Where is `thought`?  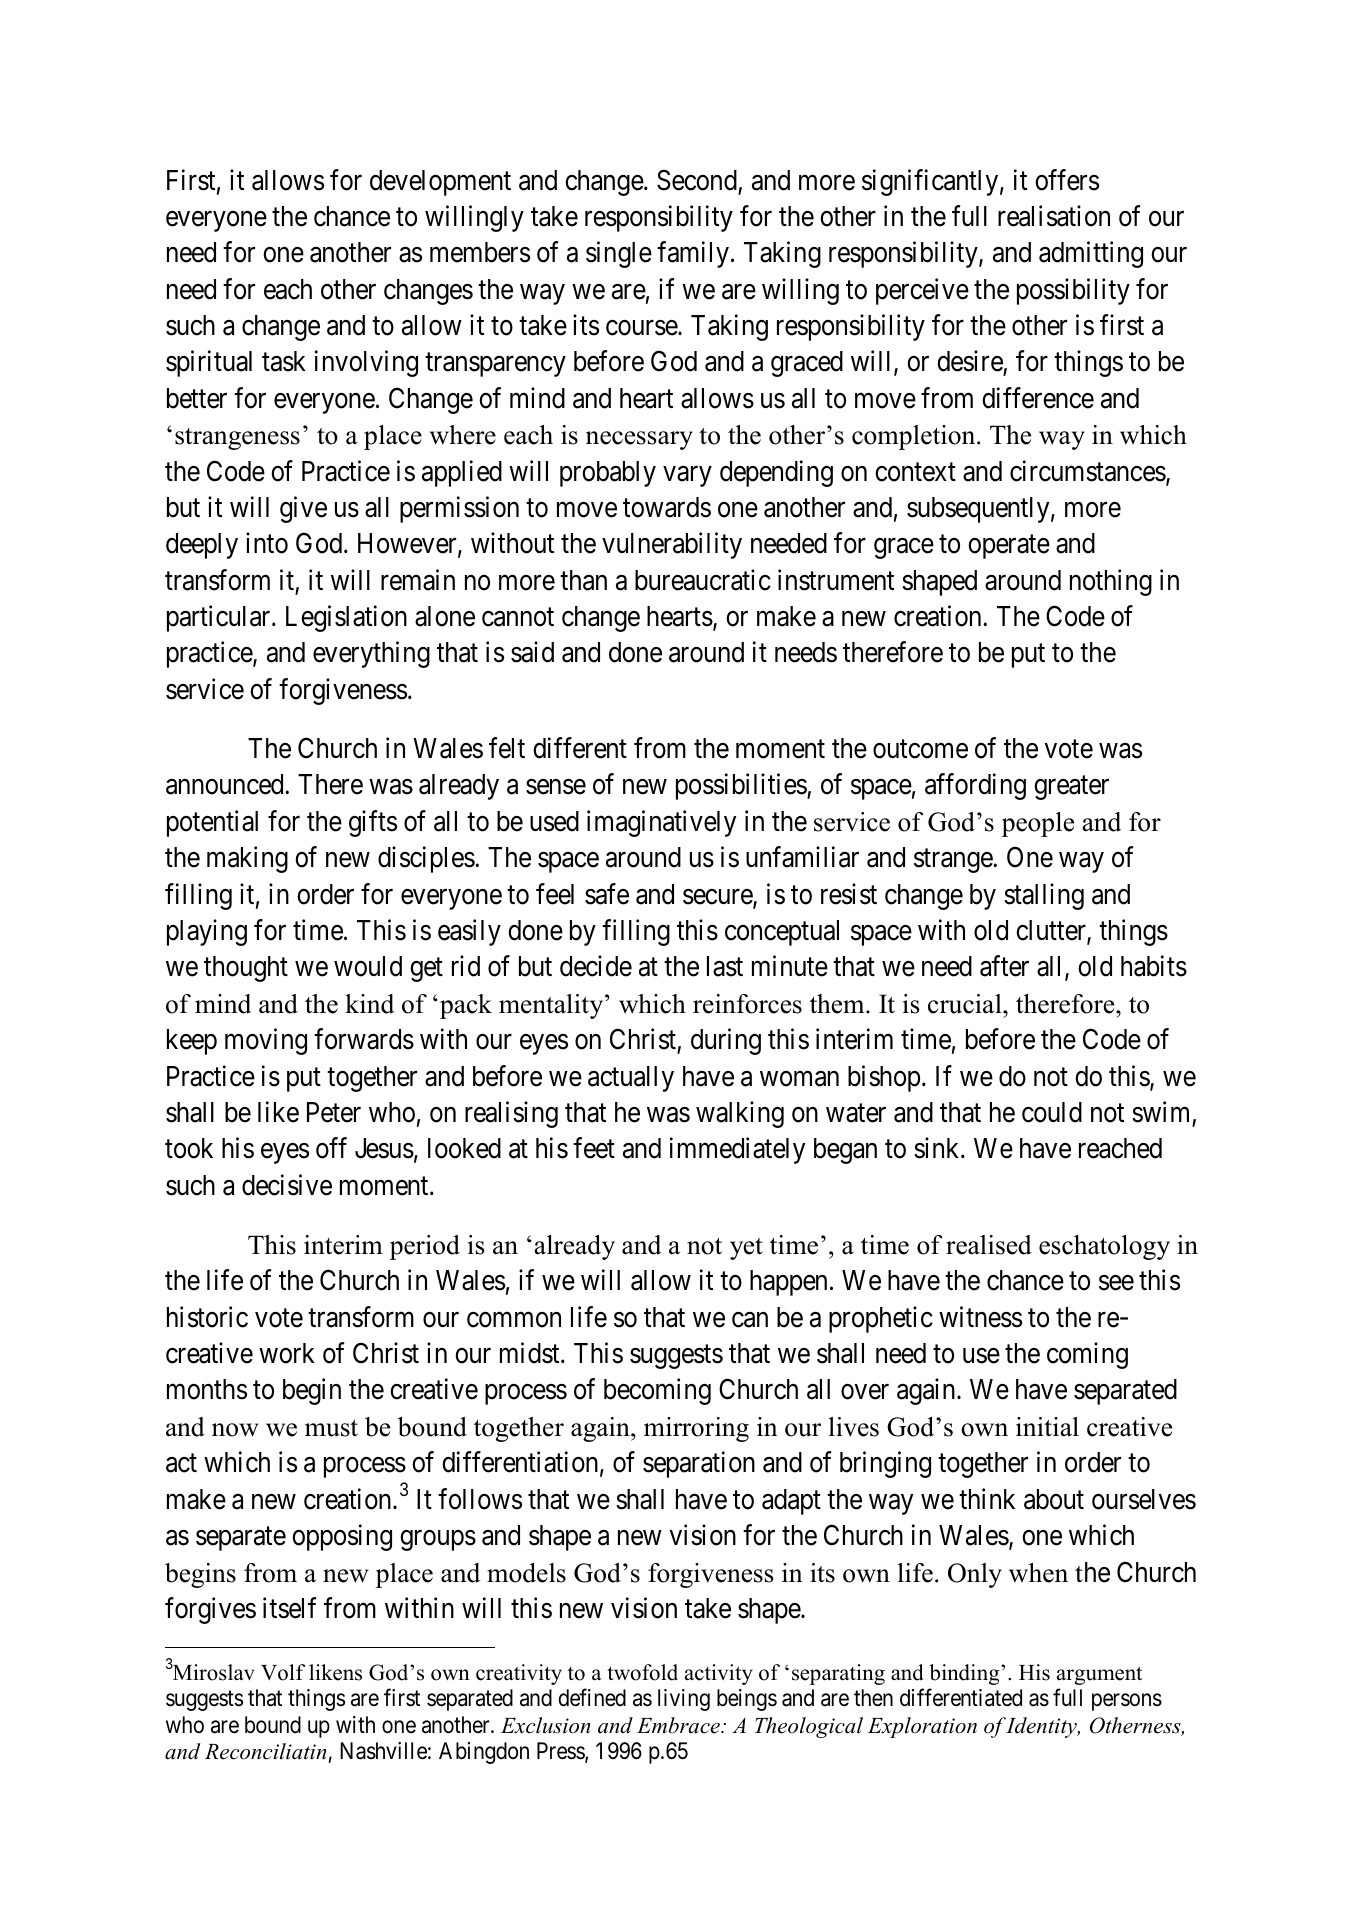 thought is located at coordinates (246, 969).
